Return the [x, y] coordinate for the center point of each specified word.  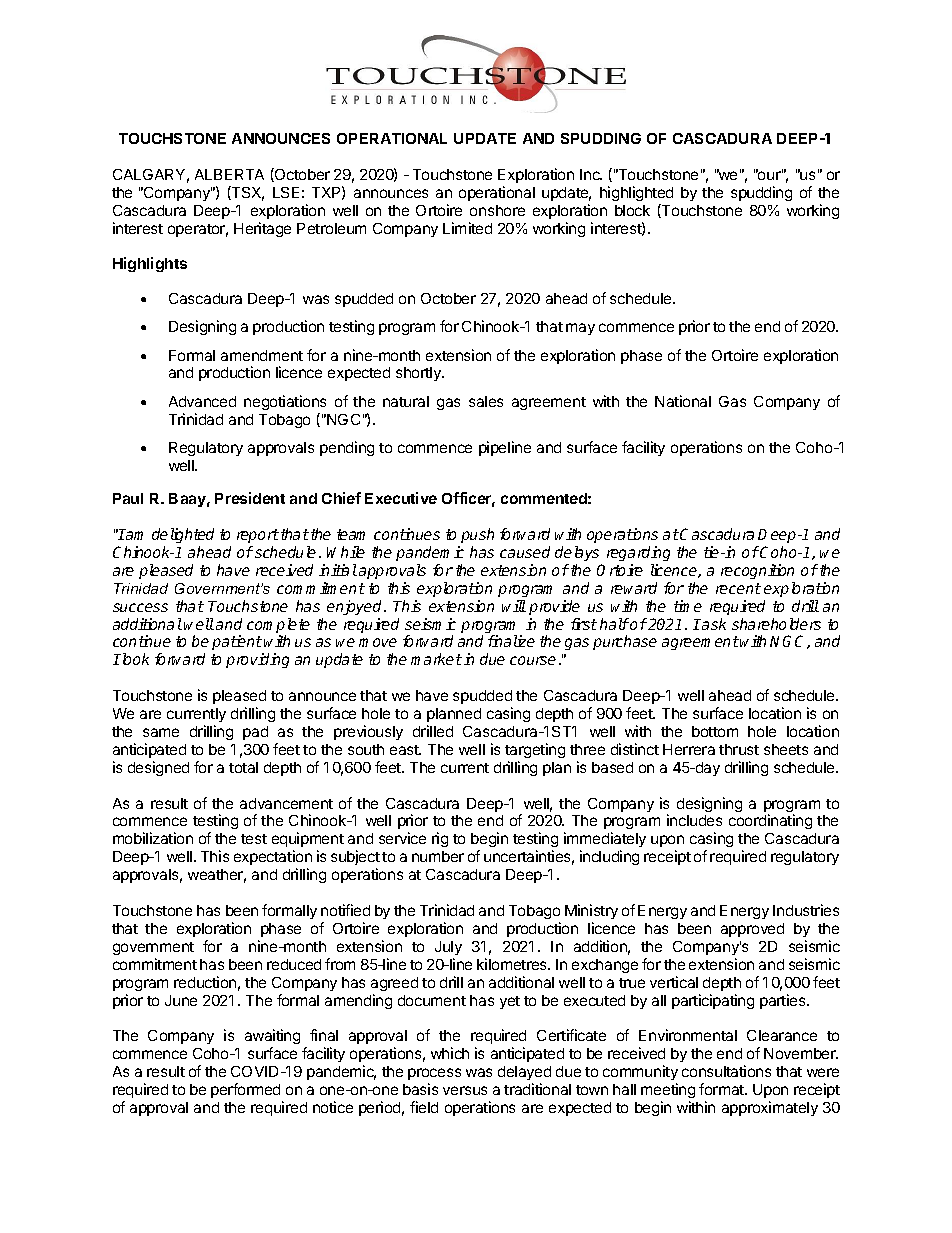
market [436, 659]
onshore [497, 210]
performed [245, 1090]
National [683, 401]
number [438, 856]
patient [237, 644]
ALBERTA [229, 174]
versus [465, 1090]
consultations [726, 1071]
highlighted [636, 193]
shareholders [776, 624]
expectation [273, 857]
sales [486, 401]
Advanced [202, 401]
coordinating [770, 821]
